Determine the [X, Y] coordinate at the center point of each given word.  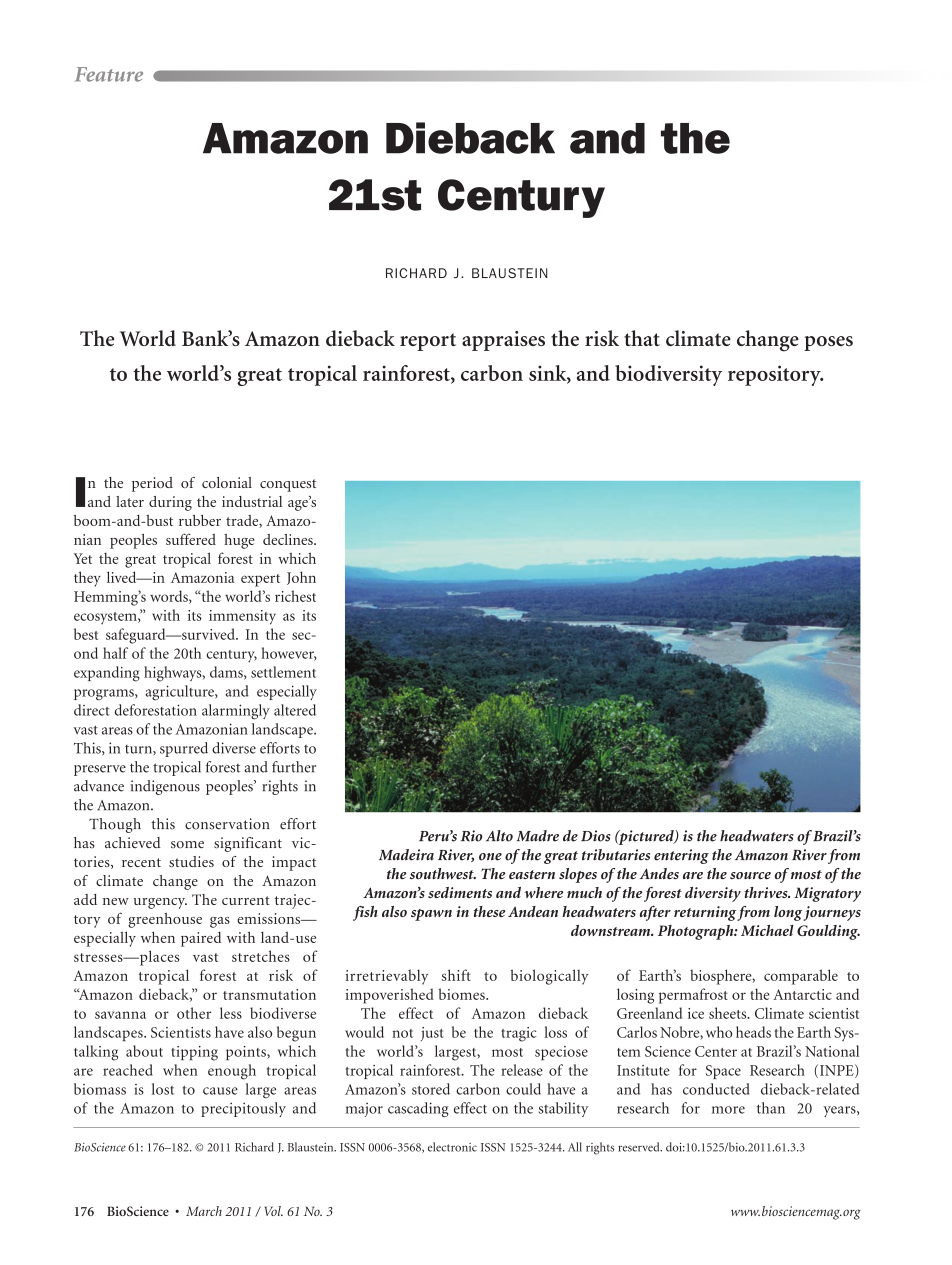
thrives [767, 892]
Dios [596, 836]
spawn [431, 915]
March [204, 1211]
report [428, 342]
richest [295, 596]
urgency [160, 903]
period [152, 484]
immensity [242, 617]
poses [828, 343]
